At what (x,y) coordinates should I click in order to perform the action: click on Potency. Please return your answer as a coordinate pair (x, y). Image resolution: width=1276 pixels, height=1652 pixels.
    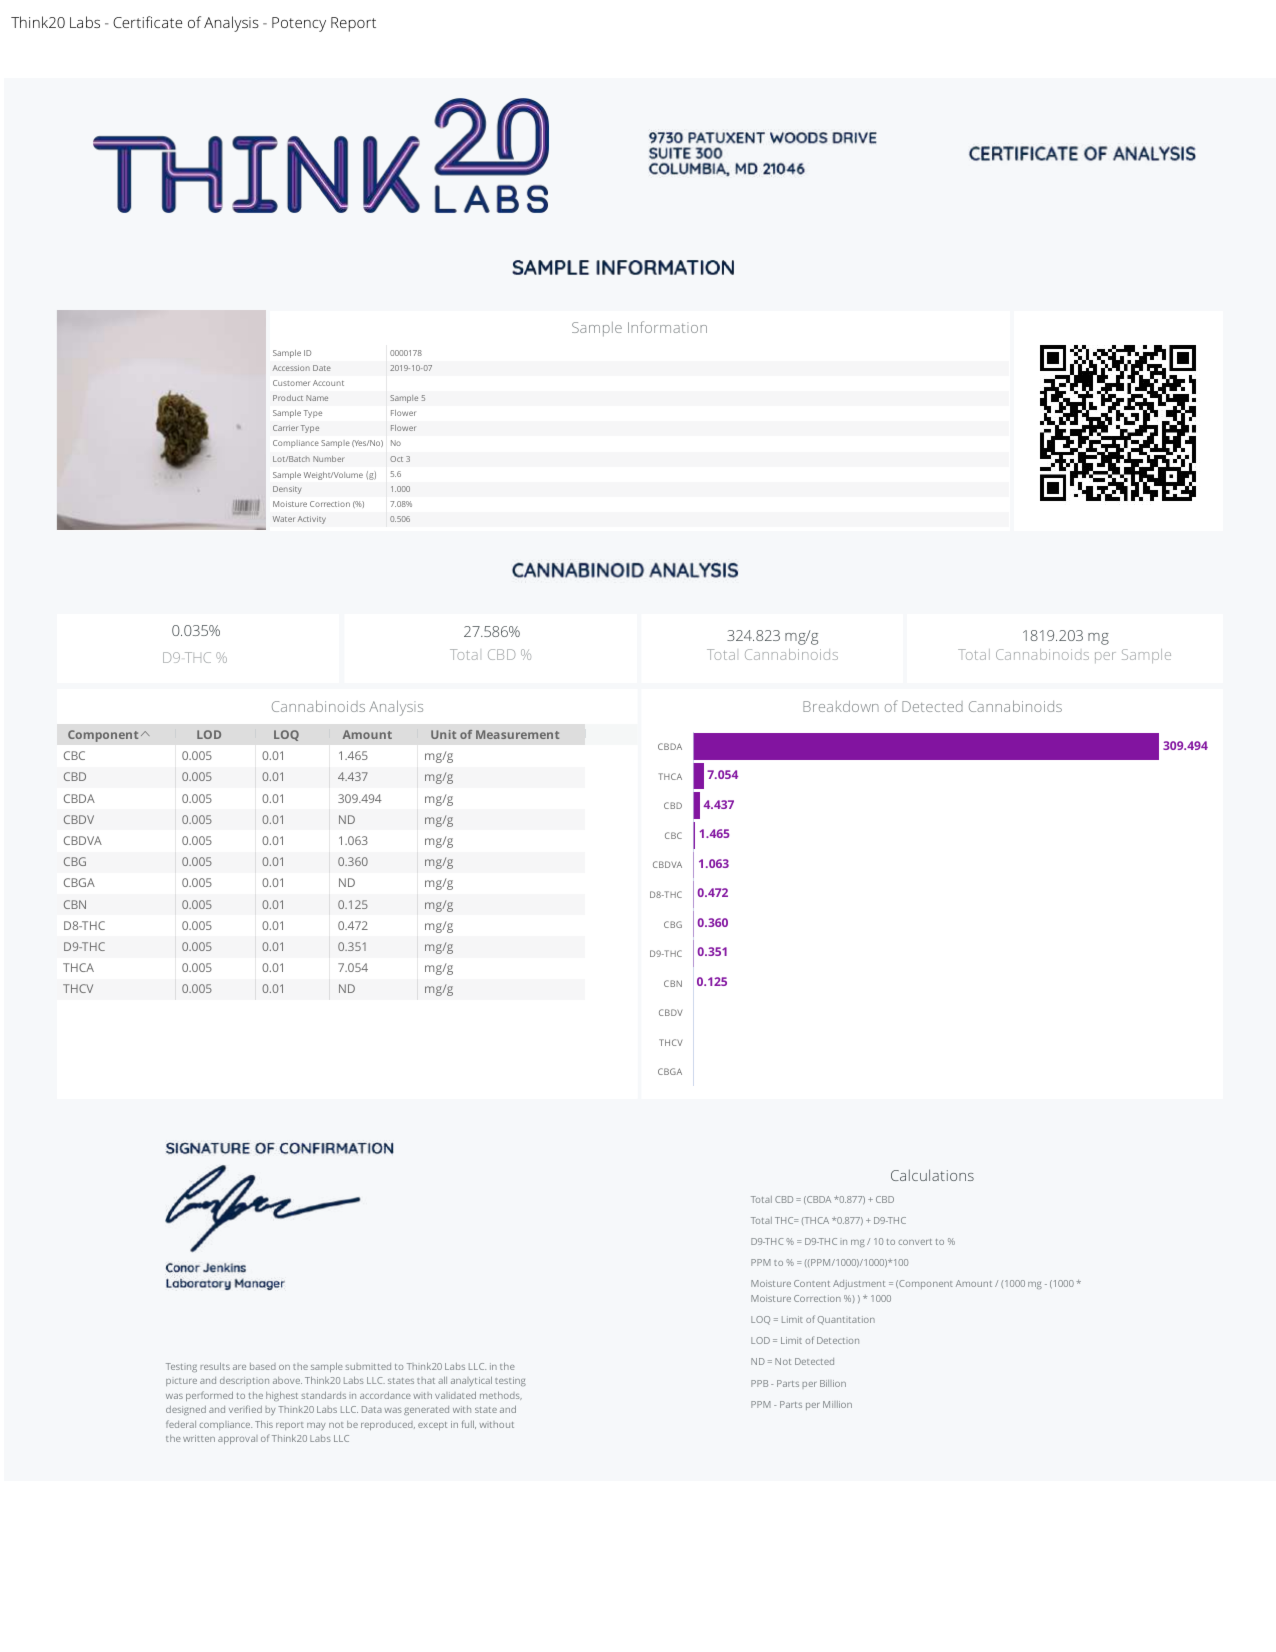
    Looking at the image, I should click on (299, 24).
